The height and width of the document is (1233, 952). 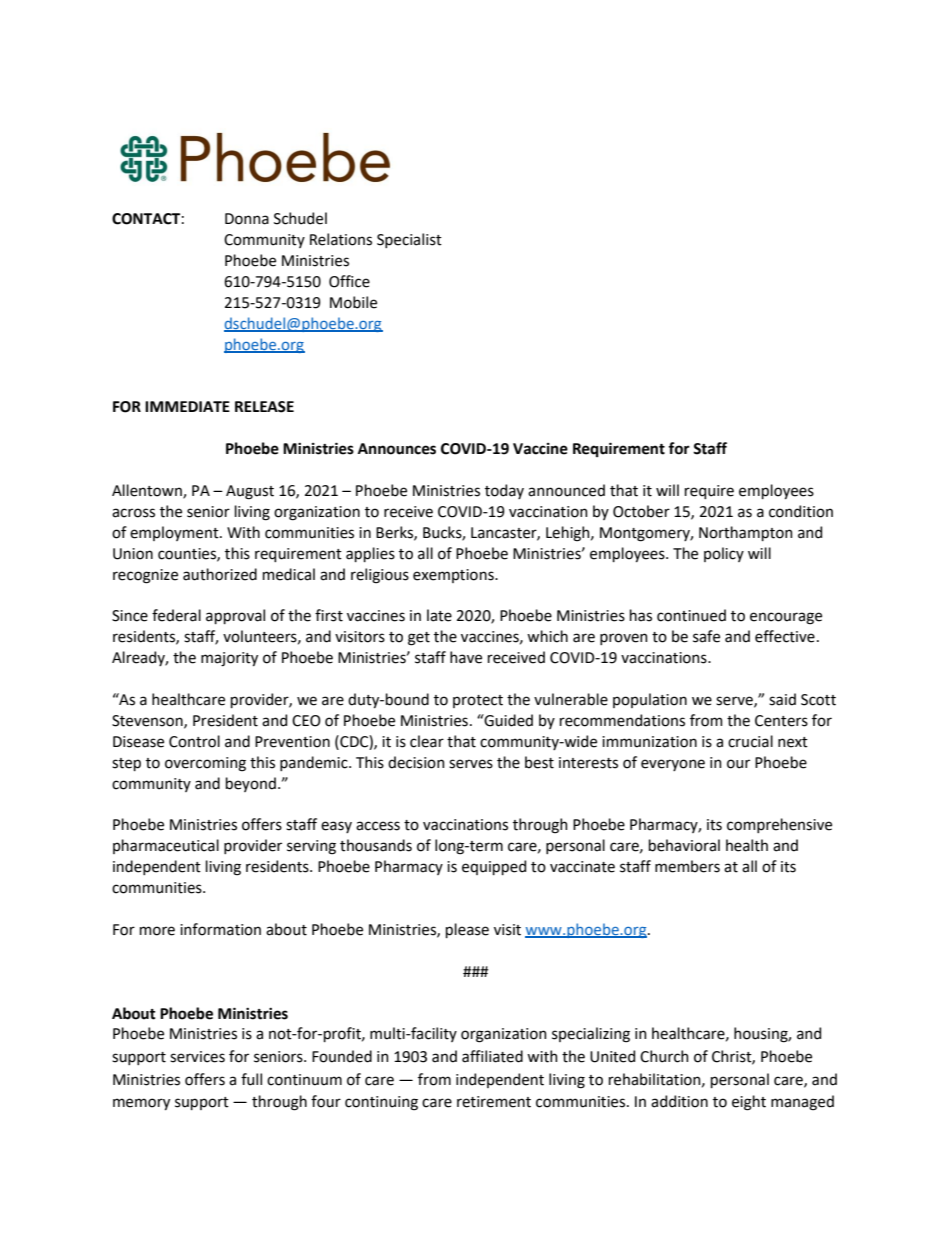 I want to click on beyond, so click(x=251, y=784).
